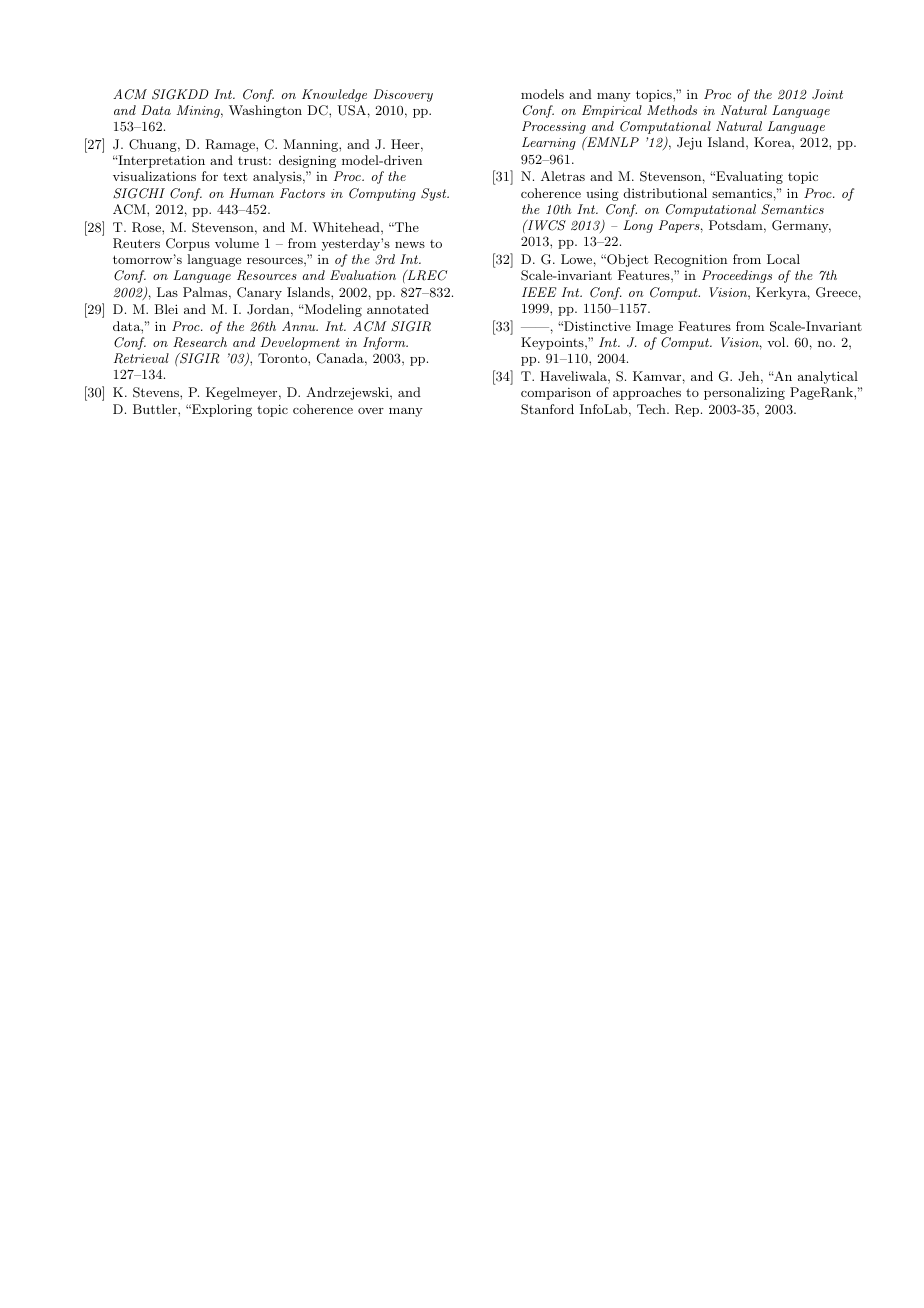 This document has width=924, height=1308. What do you see at coordinates (283, 358) in the document?
I see `Toronto` at bounding box center [283, 358].
